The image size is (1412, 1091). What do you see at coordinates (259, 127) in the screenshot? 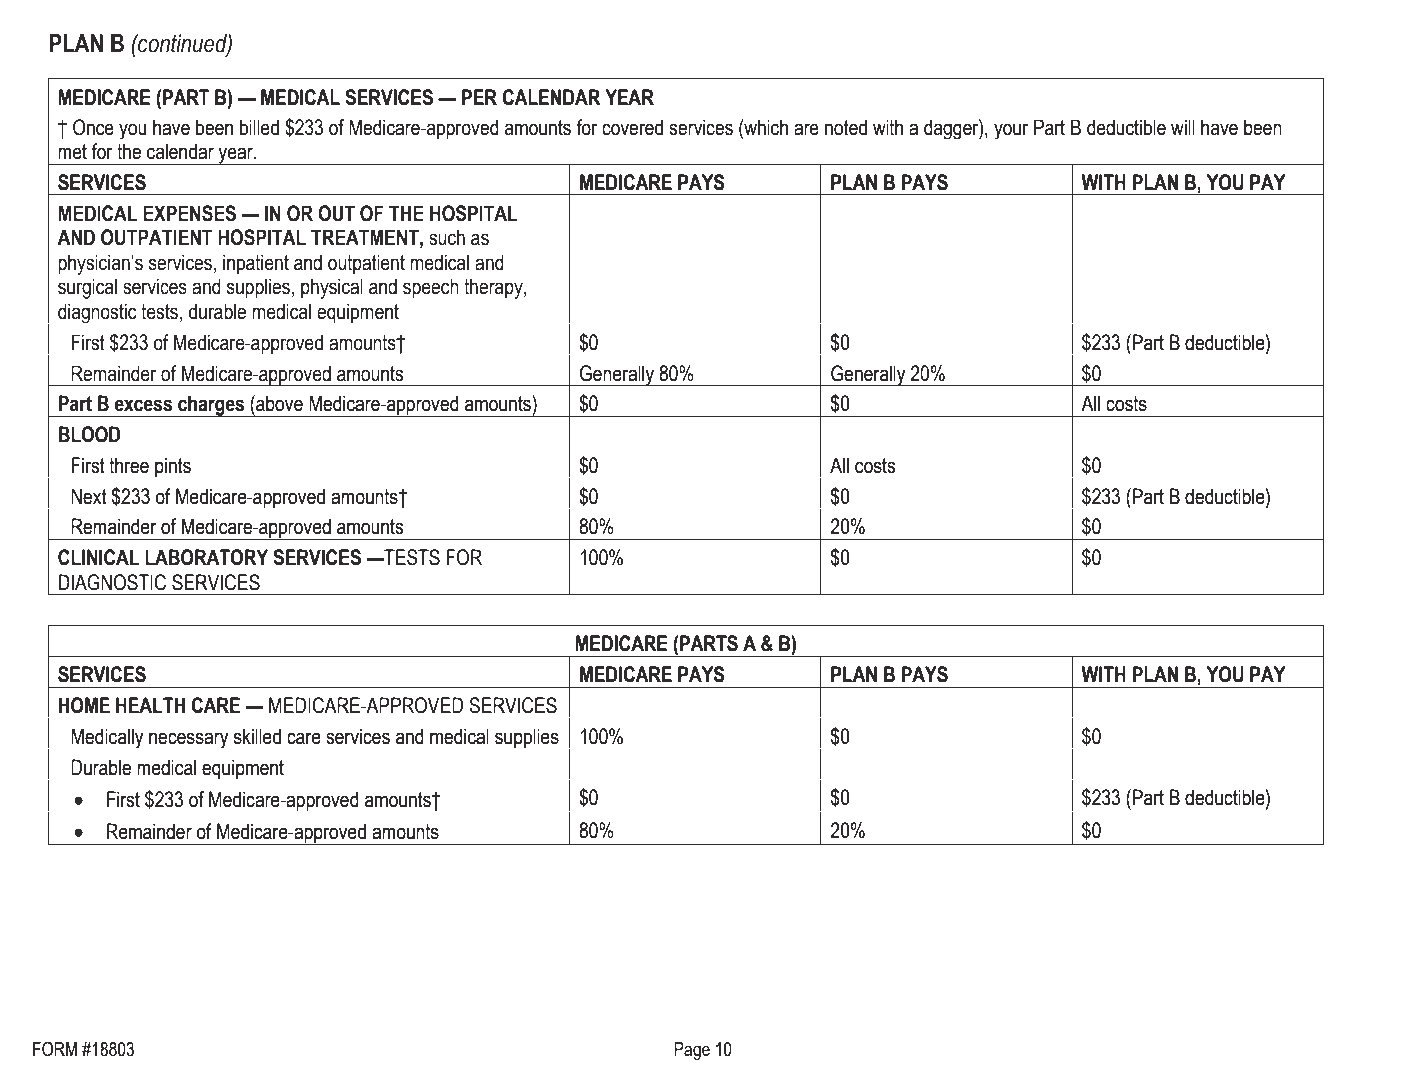
I see `billed` at bounding box center [259, 127].
